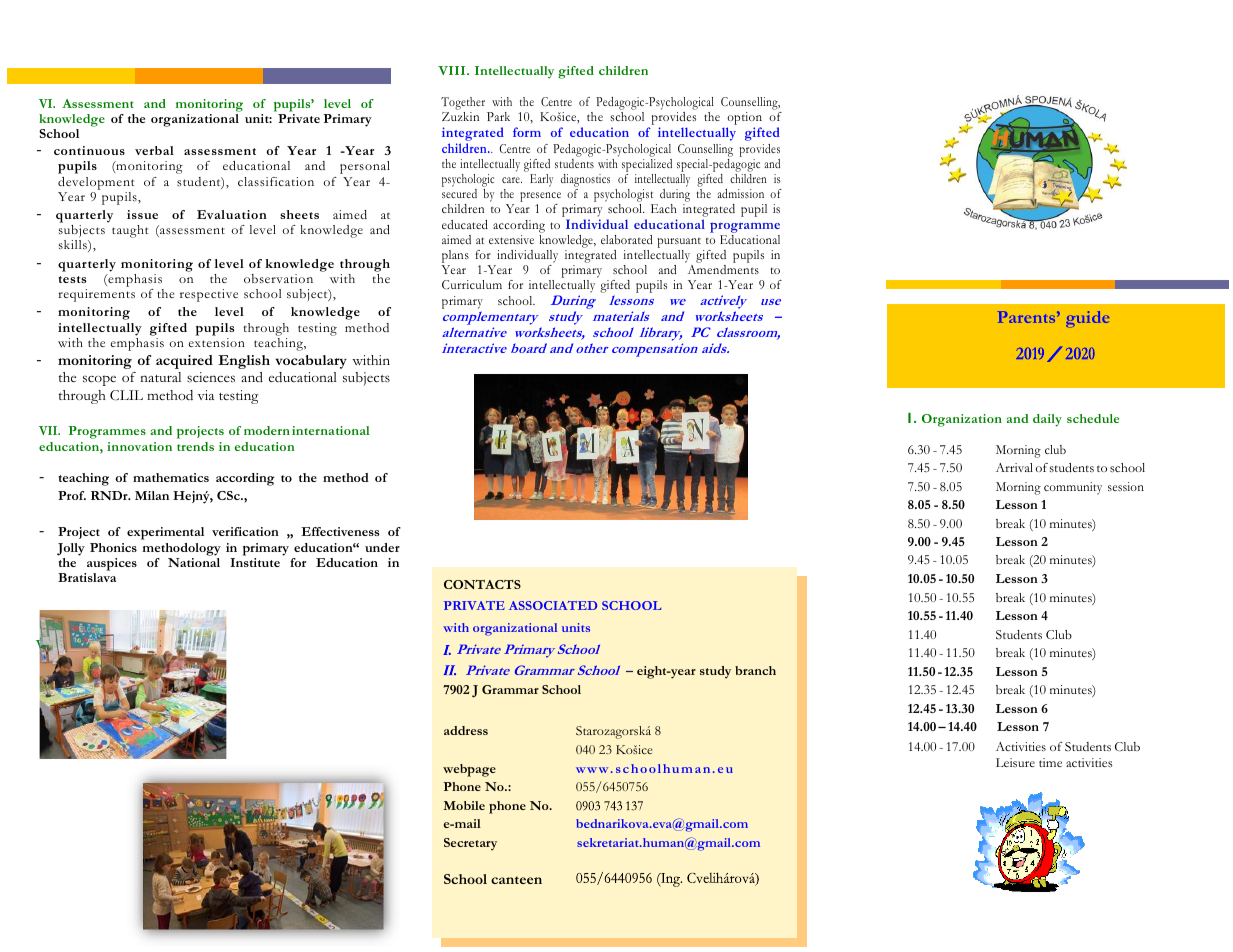  I want to click on form, so click(527, 132).
